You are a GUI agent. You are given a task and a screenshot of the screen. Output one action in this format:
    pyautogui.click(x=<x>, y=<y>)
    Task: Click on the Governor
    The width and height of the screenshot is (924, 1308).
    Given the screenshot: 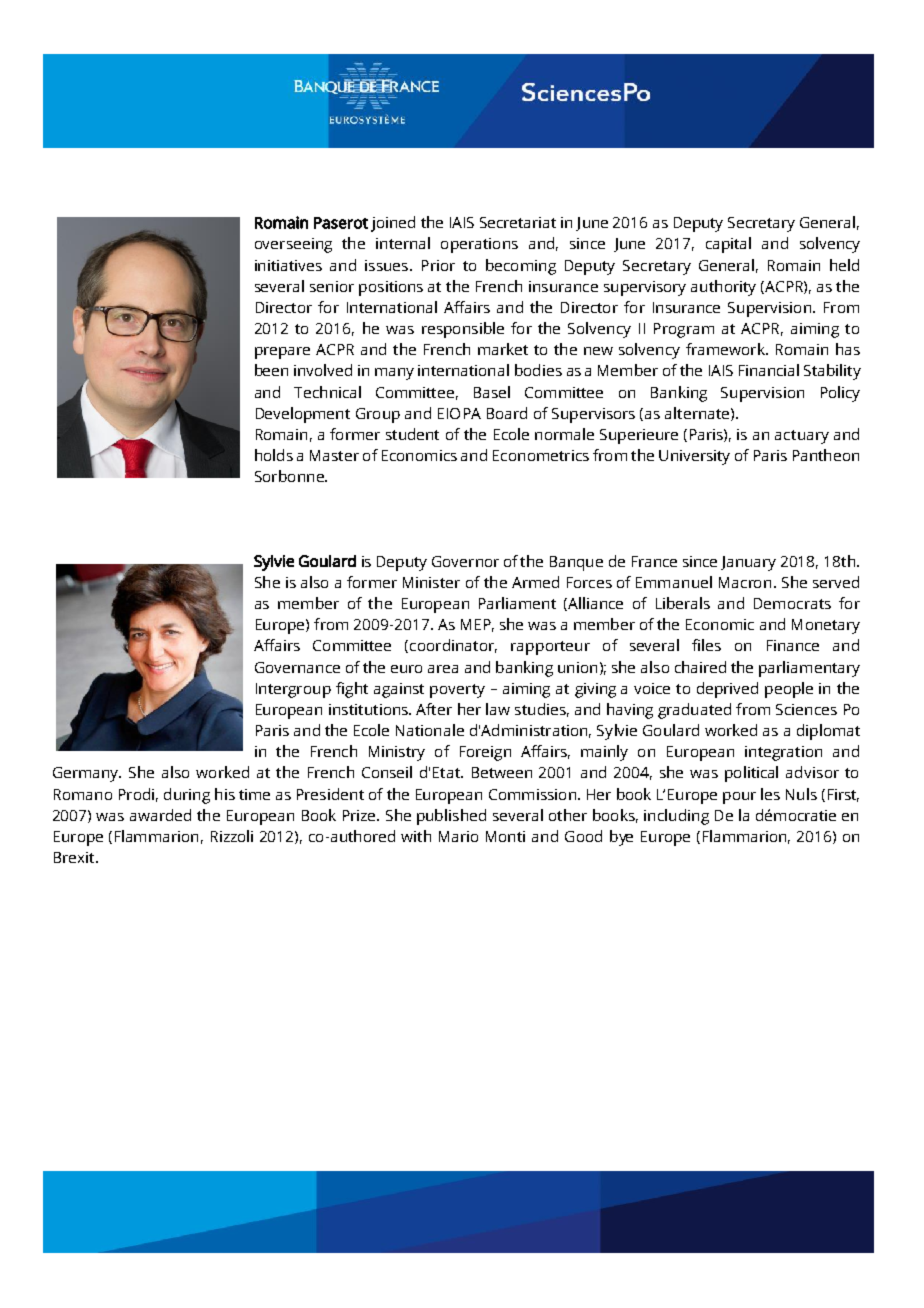 What is the action you would take?
    pyautogui.click(x=465, y=561)
